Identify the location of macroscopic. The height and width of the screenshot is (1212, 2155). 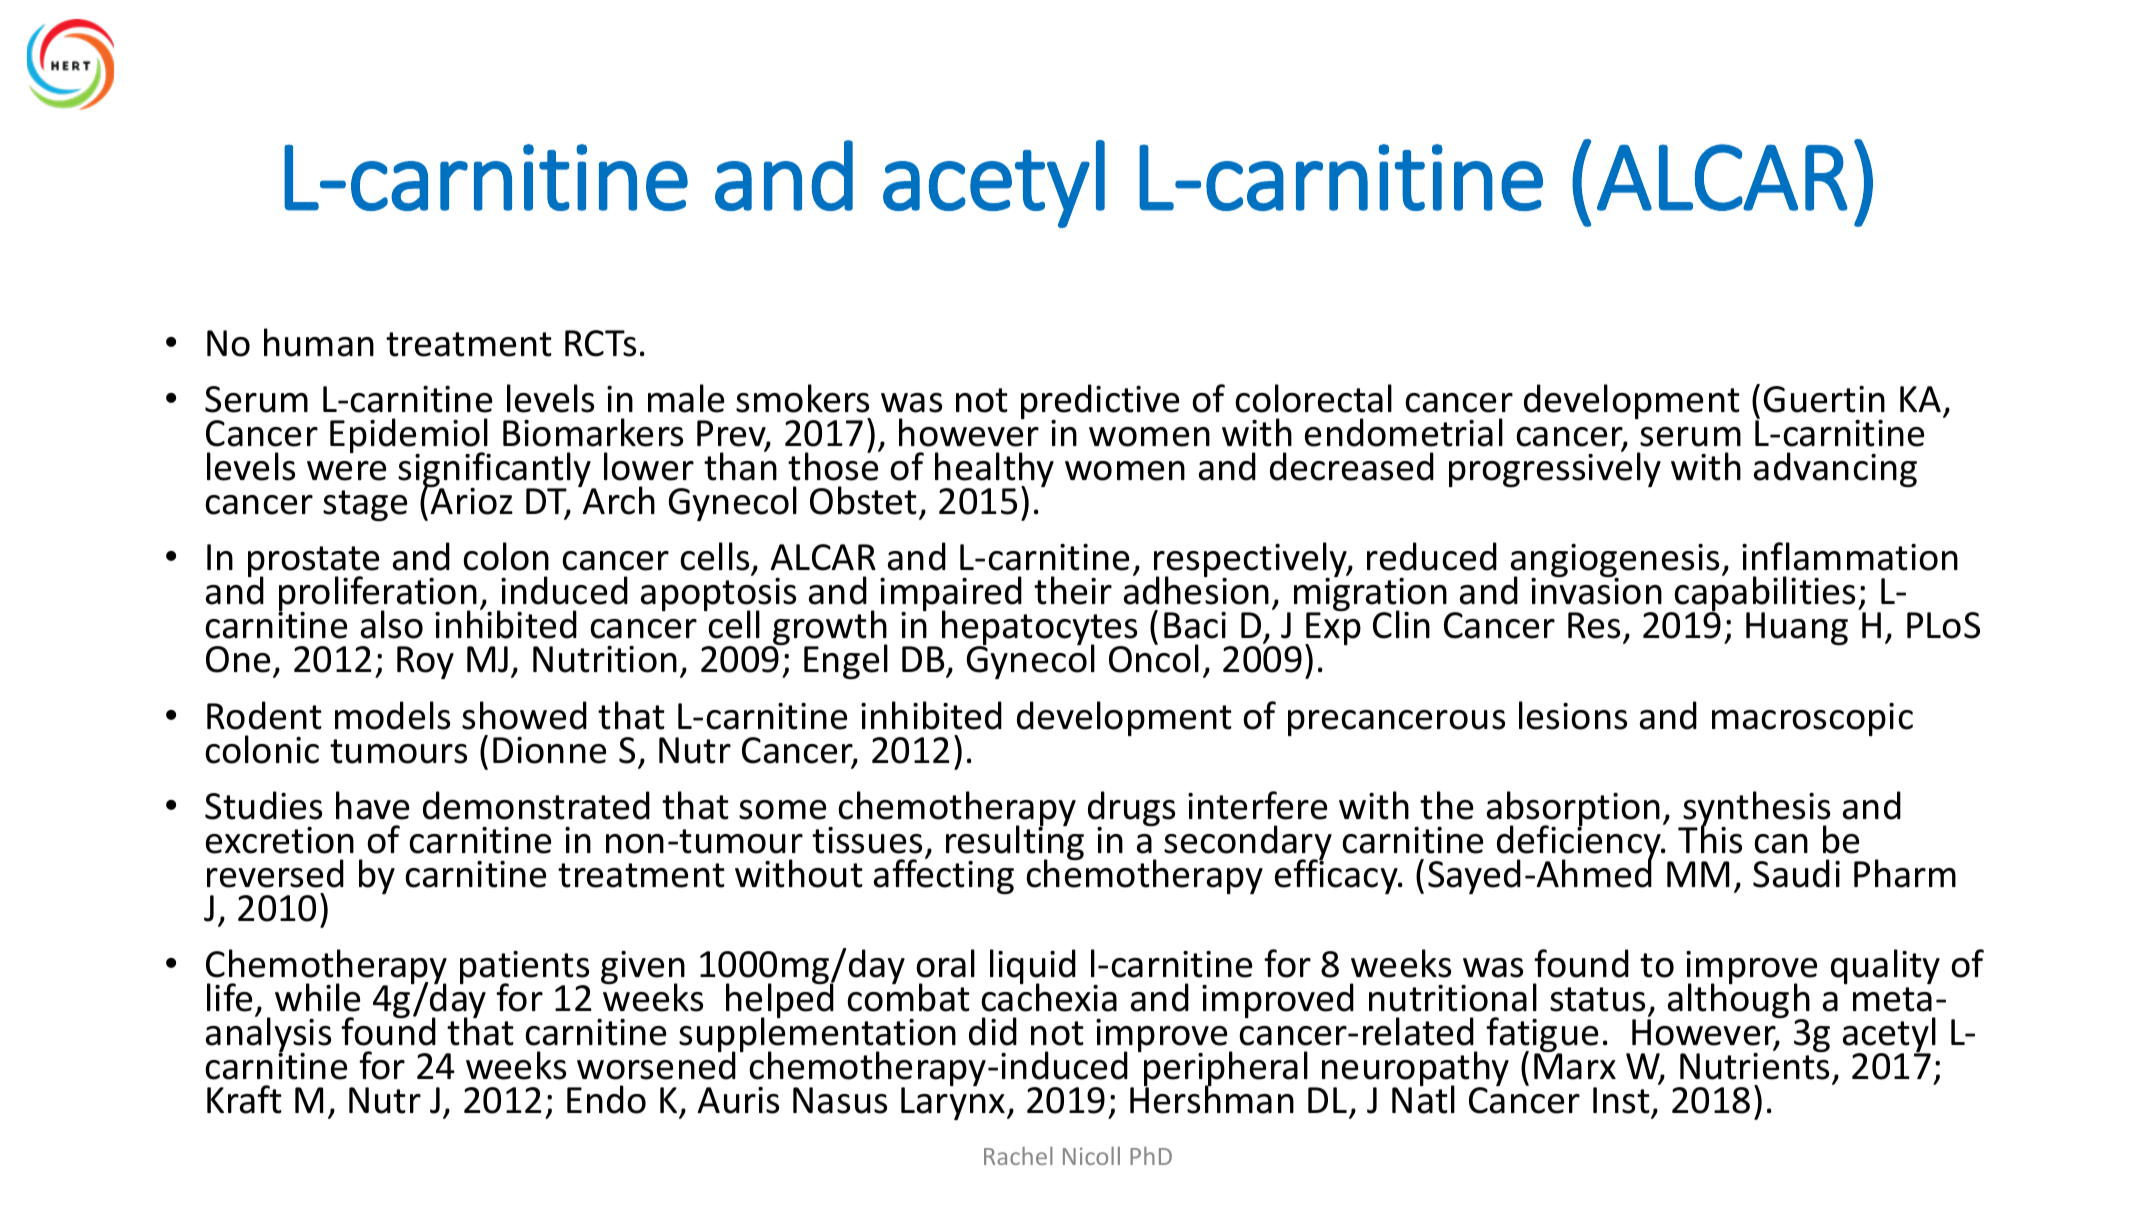
(1812, 719).
